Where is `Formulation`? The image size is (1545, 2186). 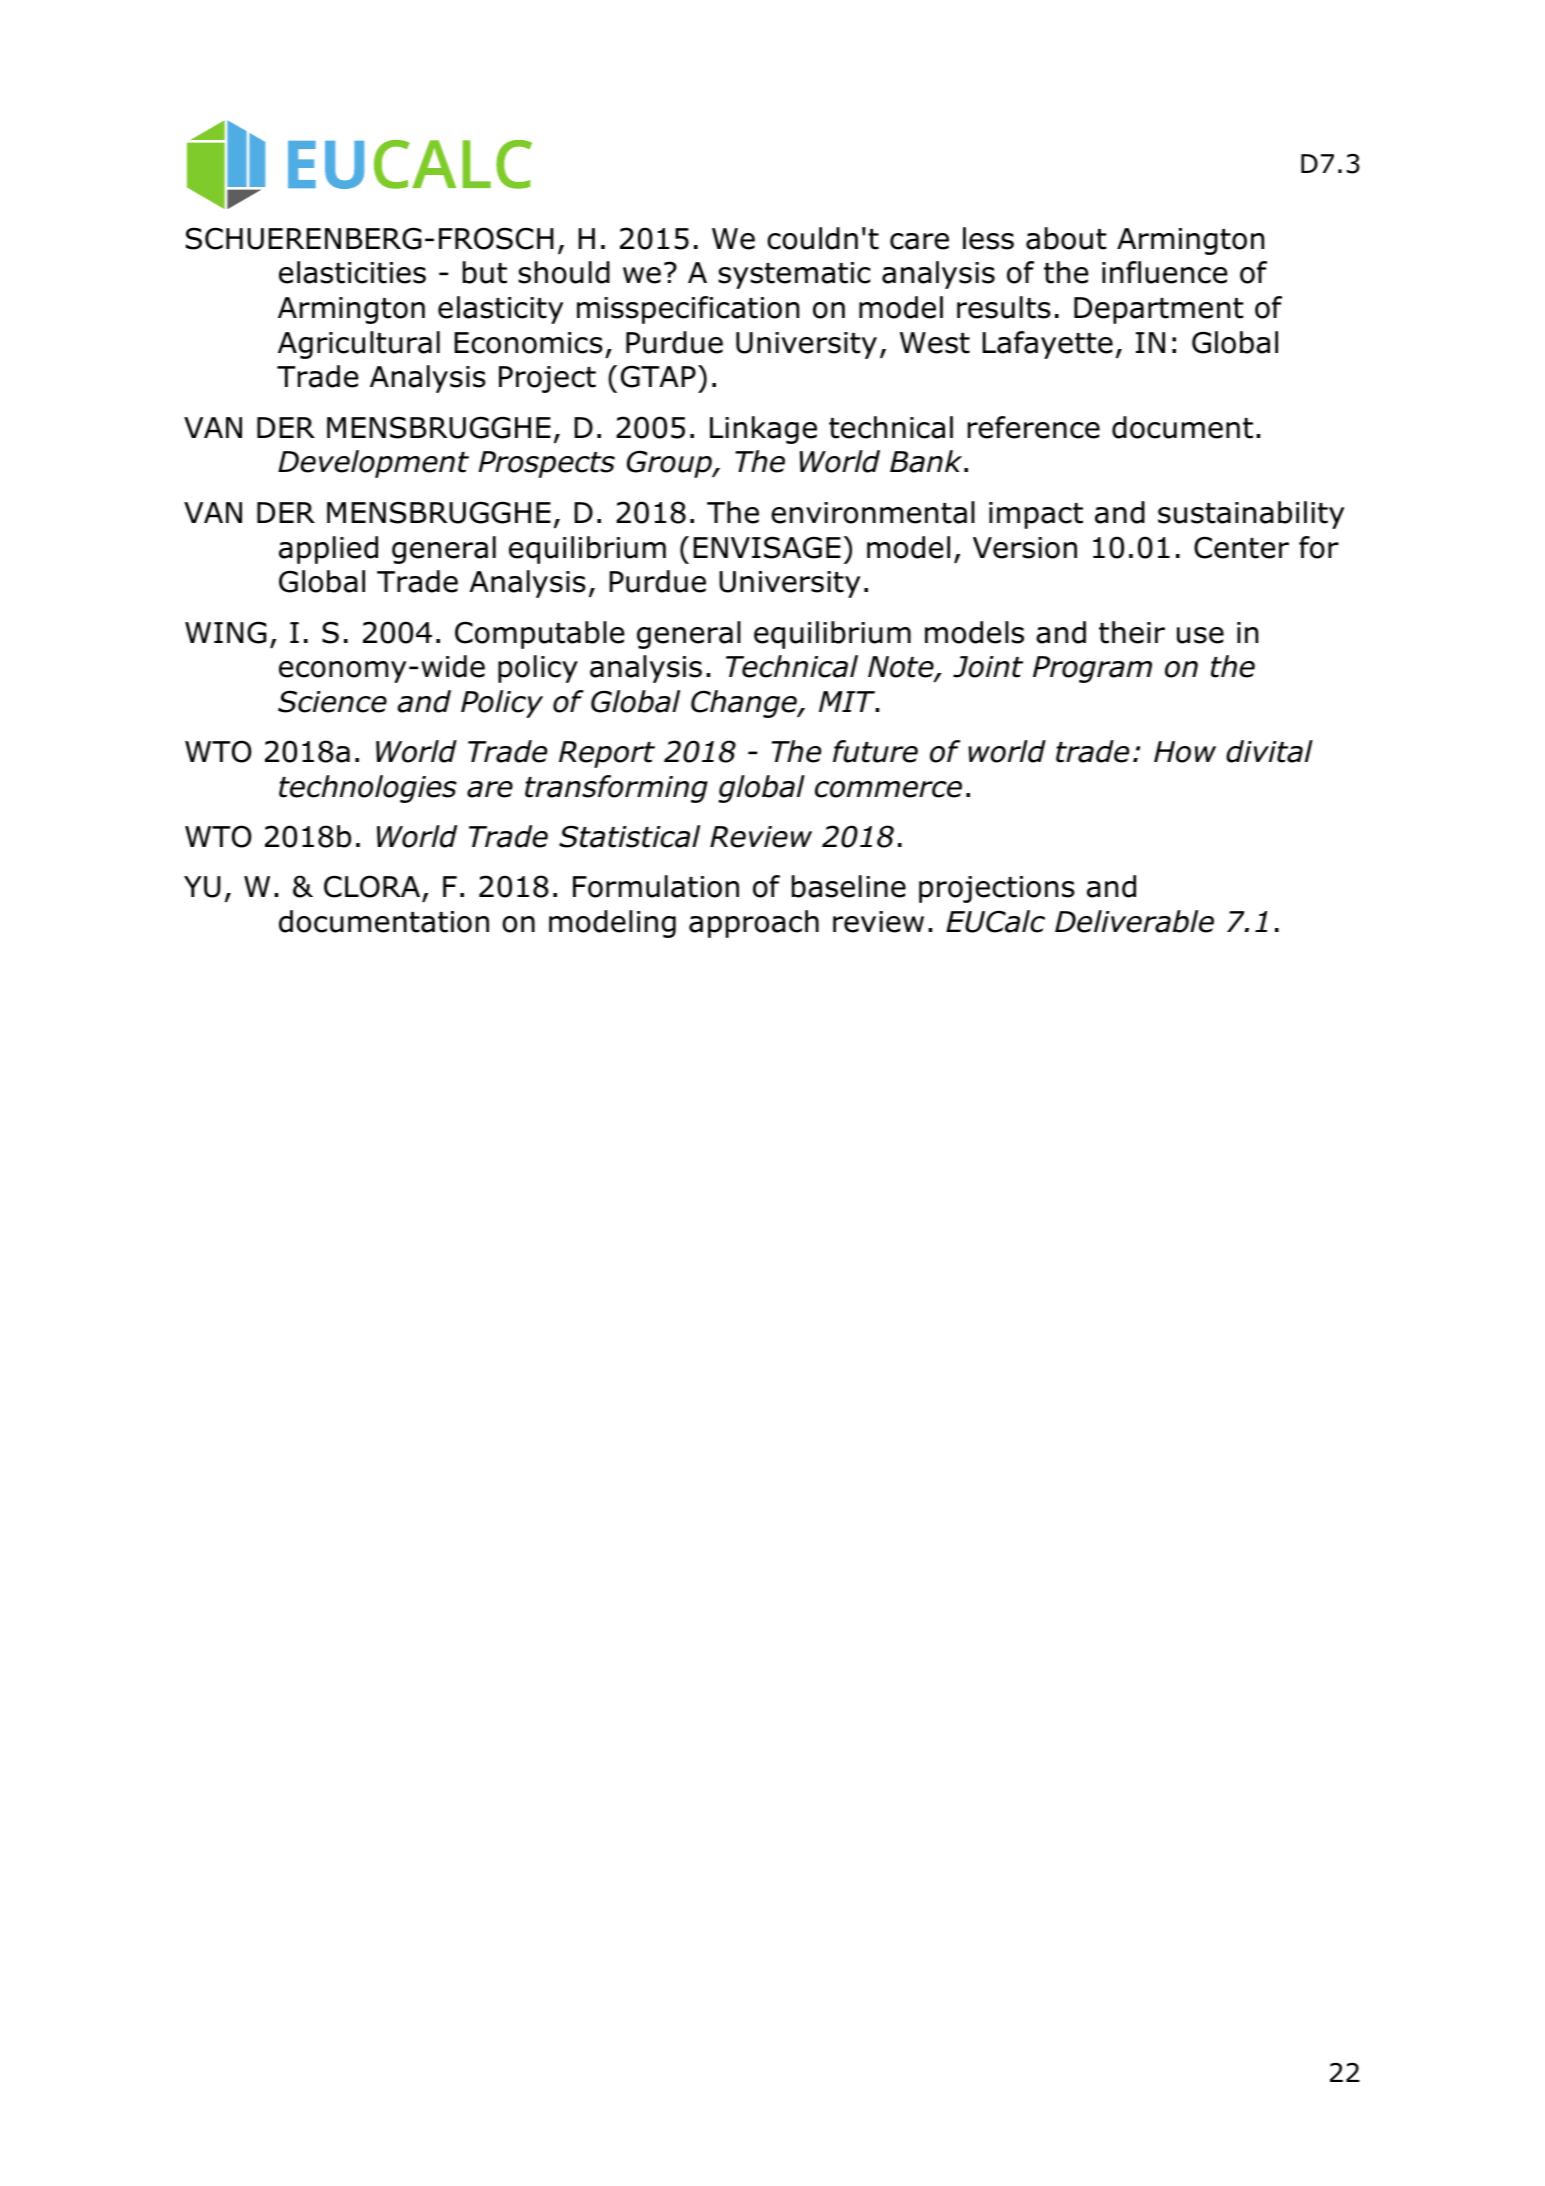 Formulation is located at coordinates (656, 886).
